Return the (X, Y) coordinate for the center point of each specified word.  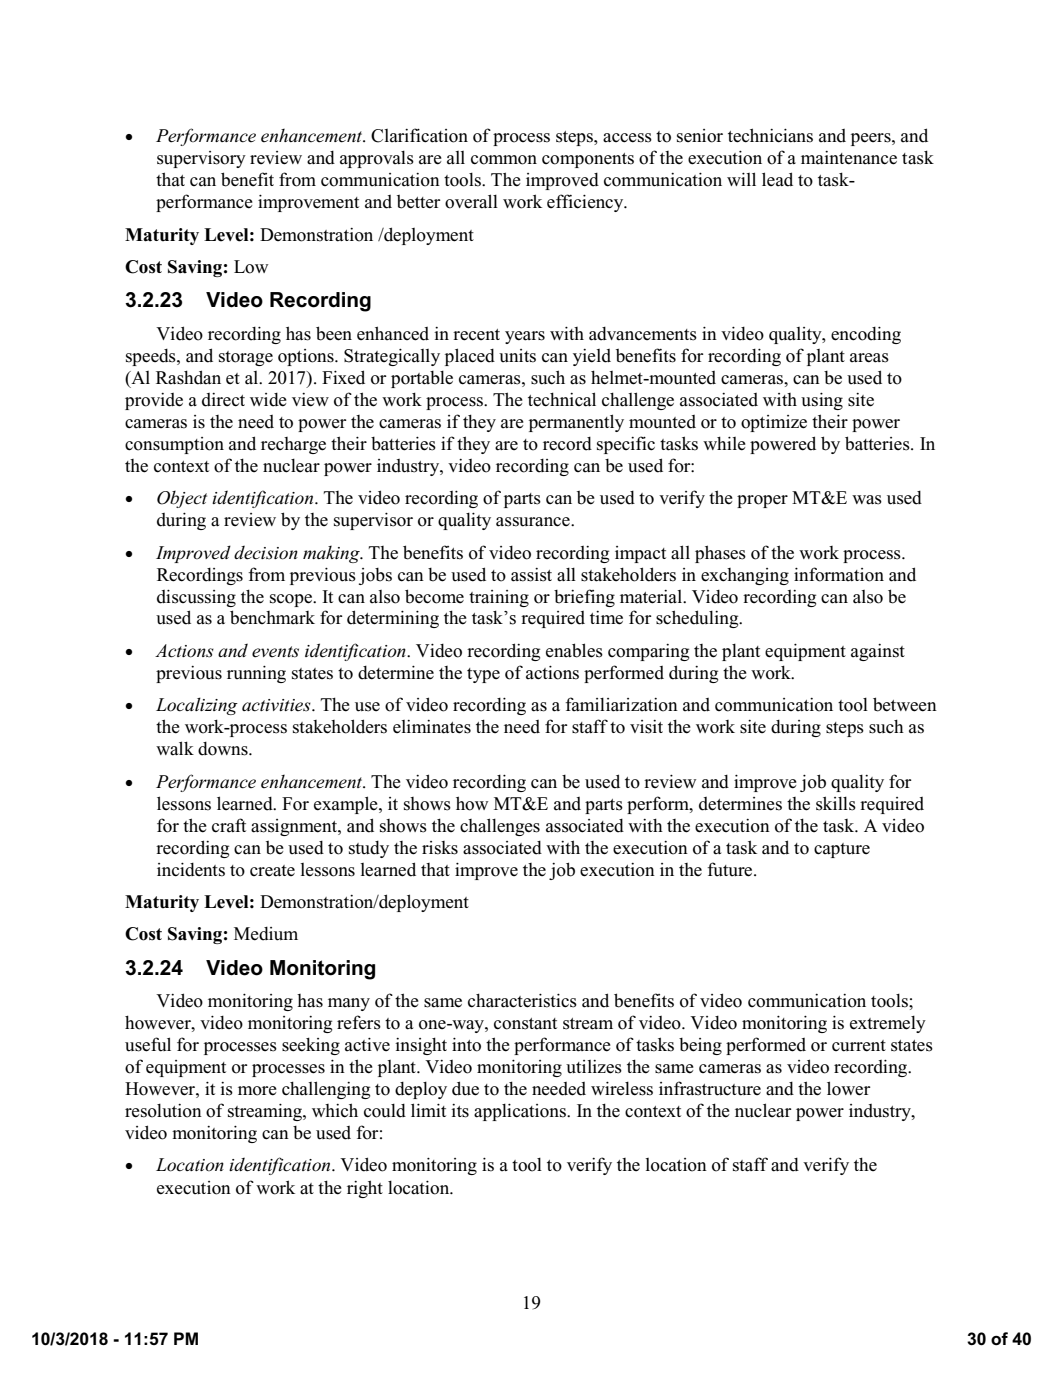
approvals (377, 159)
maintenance (849, 158)
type (483, 675)
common (504, 160)
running (256, 674)
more (257, 1091)
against (878, 652)
